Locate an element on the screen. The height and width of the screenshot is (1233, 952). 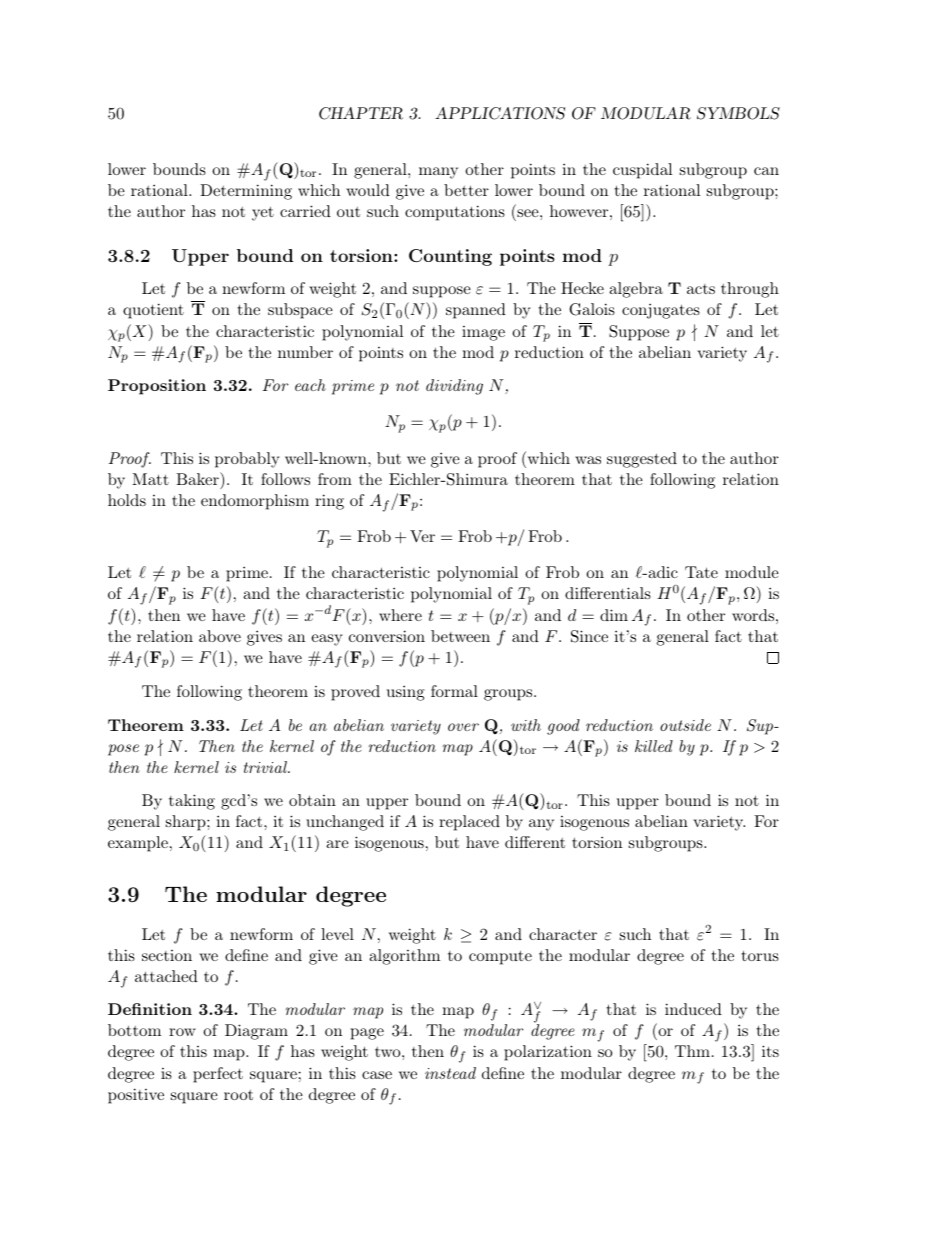
outside is located at coordinates (685, 725).
